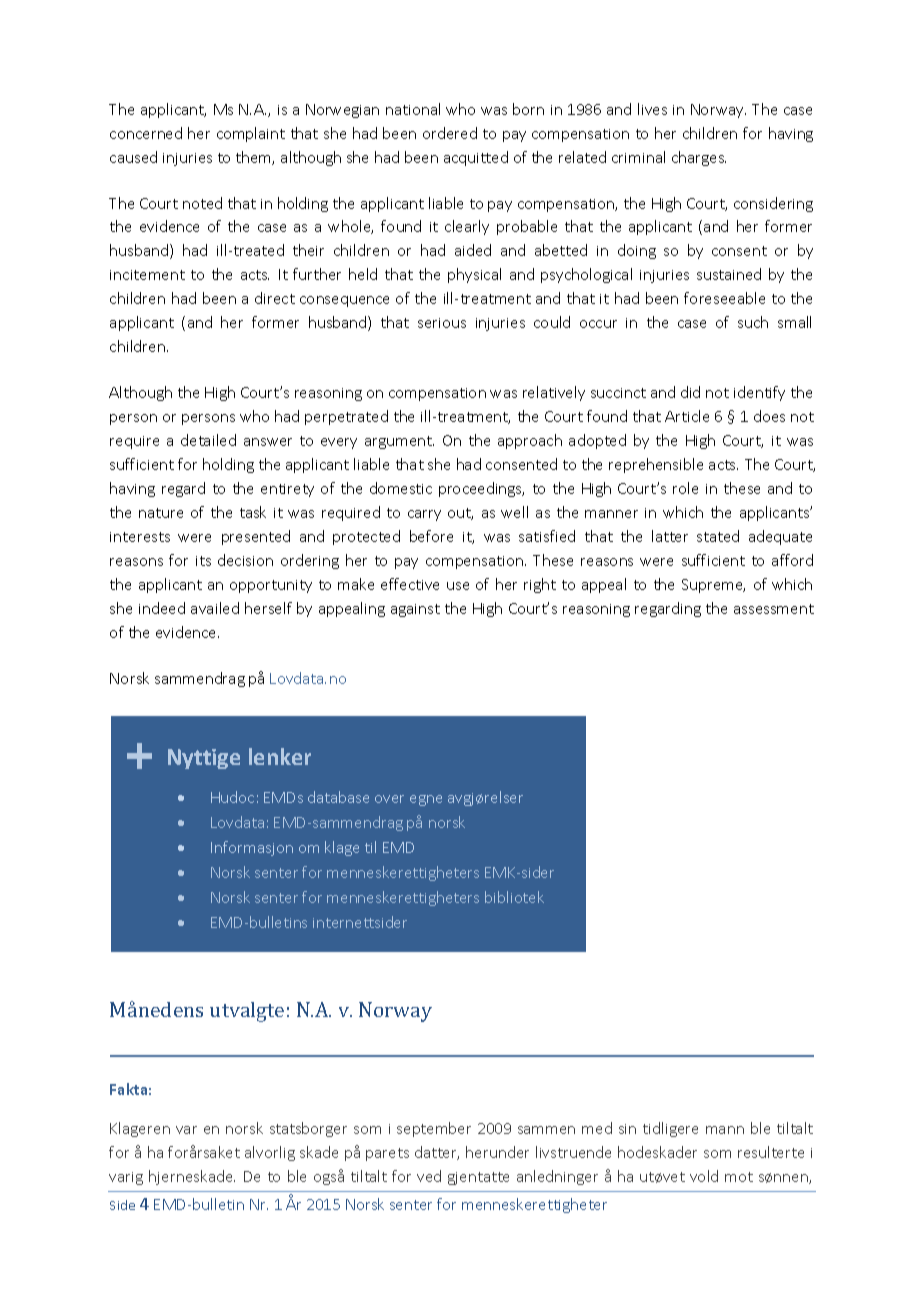 Image resolution: width=924 pixels, height=1308 pixels. I want to click on serious, so click(442, 323).
